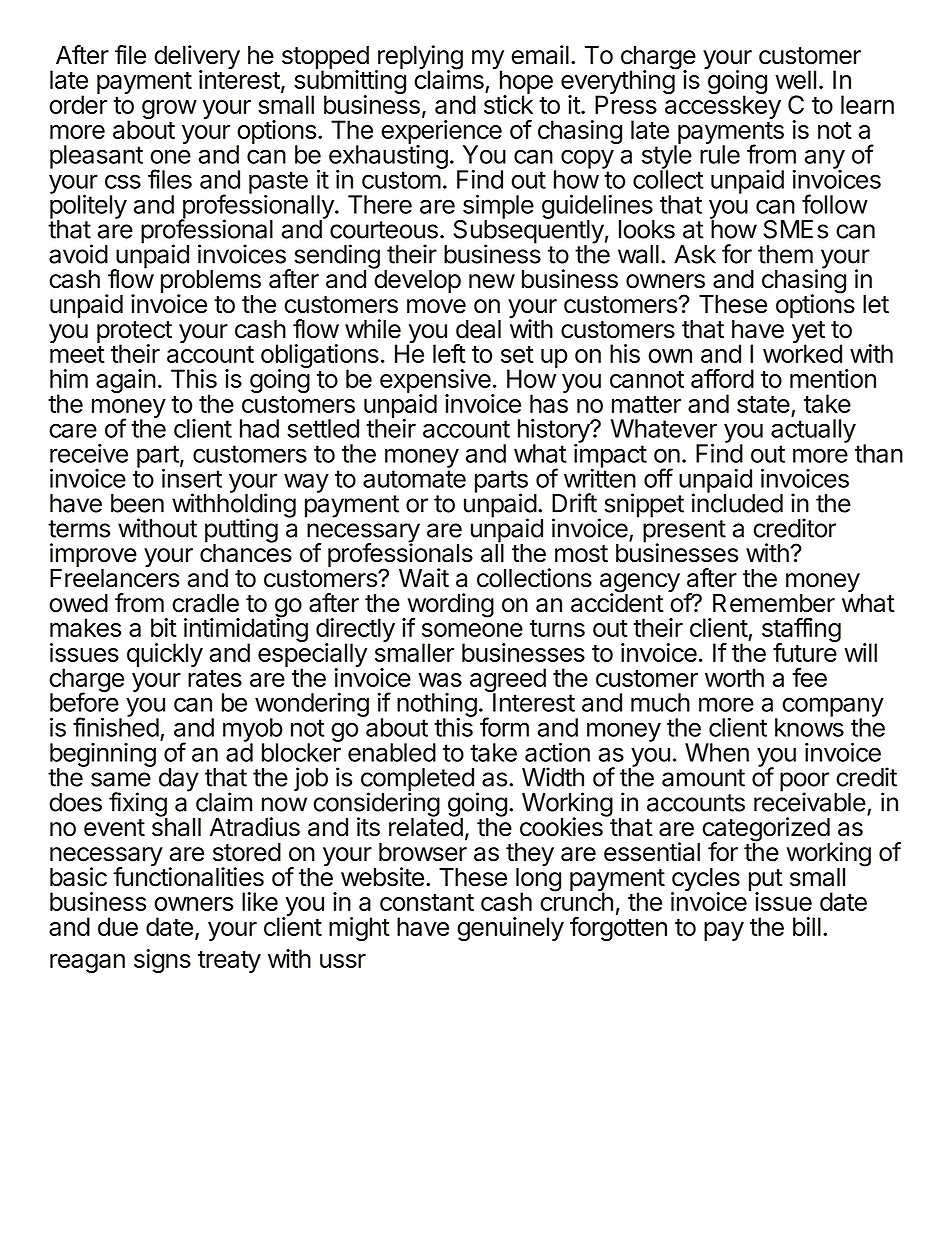 Image resolution: width=952 pixels, height=1233 pixels. What do you see at coordinates (807, 926) in the screenshot?
I see `bill` at bounding box center [807, 926].
